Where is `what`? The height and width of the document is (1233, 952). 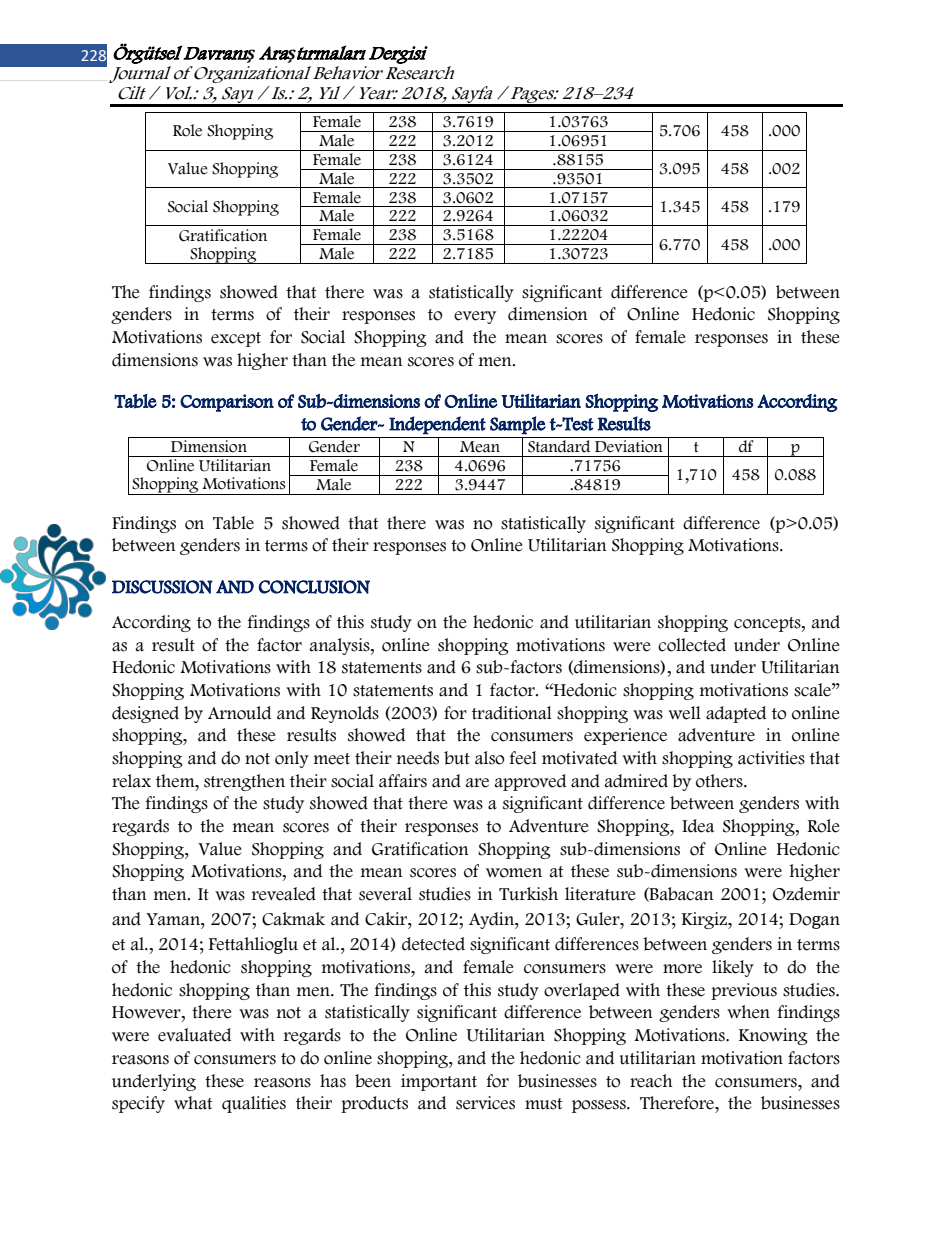
what is located at coordinates (193, 1103).
